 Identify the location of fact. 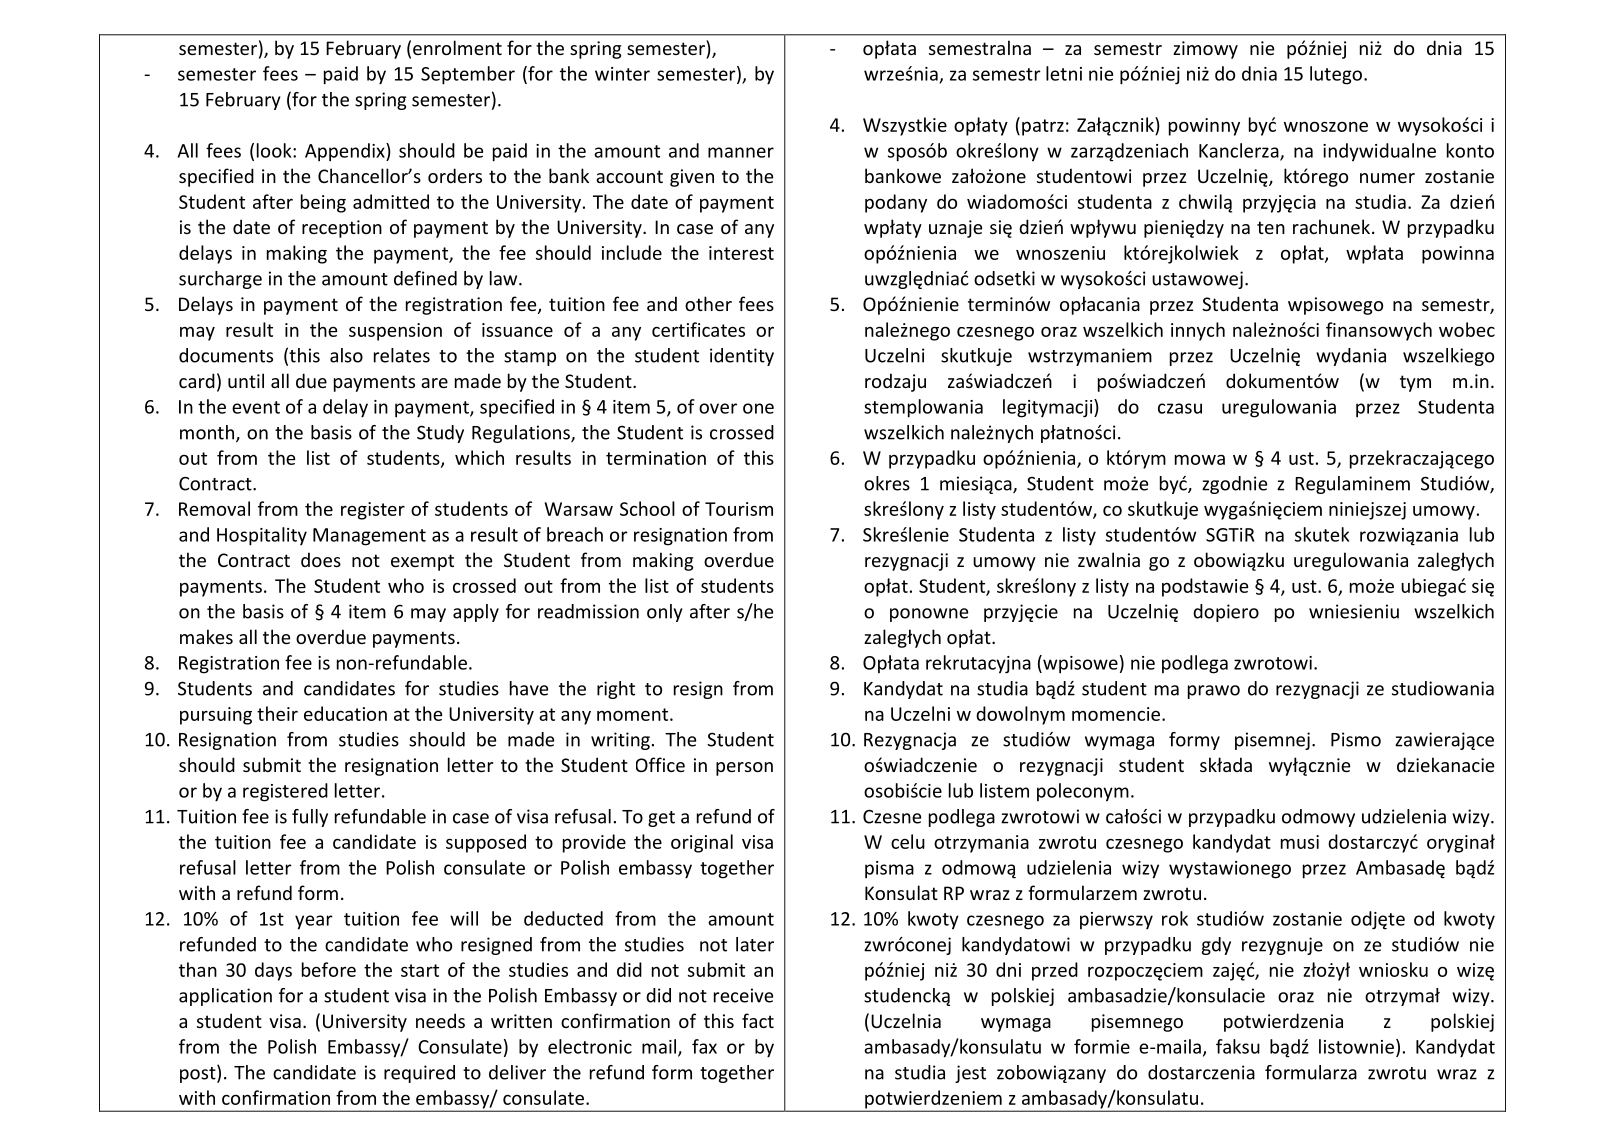
(758, 1020).
